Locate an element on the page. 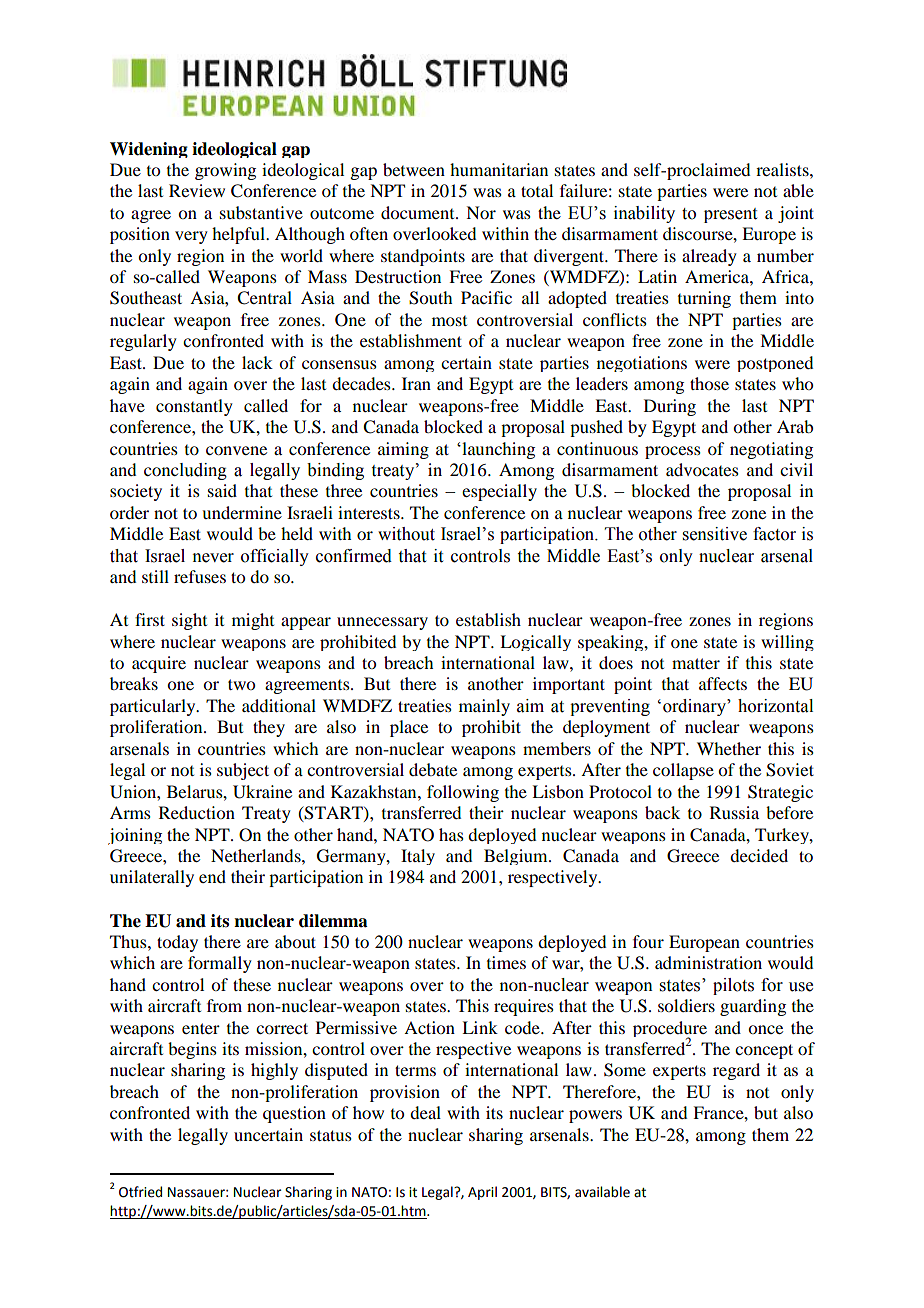  question is located at coordinates (294, 1114).
